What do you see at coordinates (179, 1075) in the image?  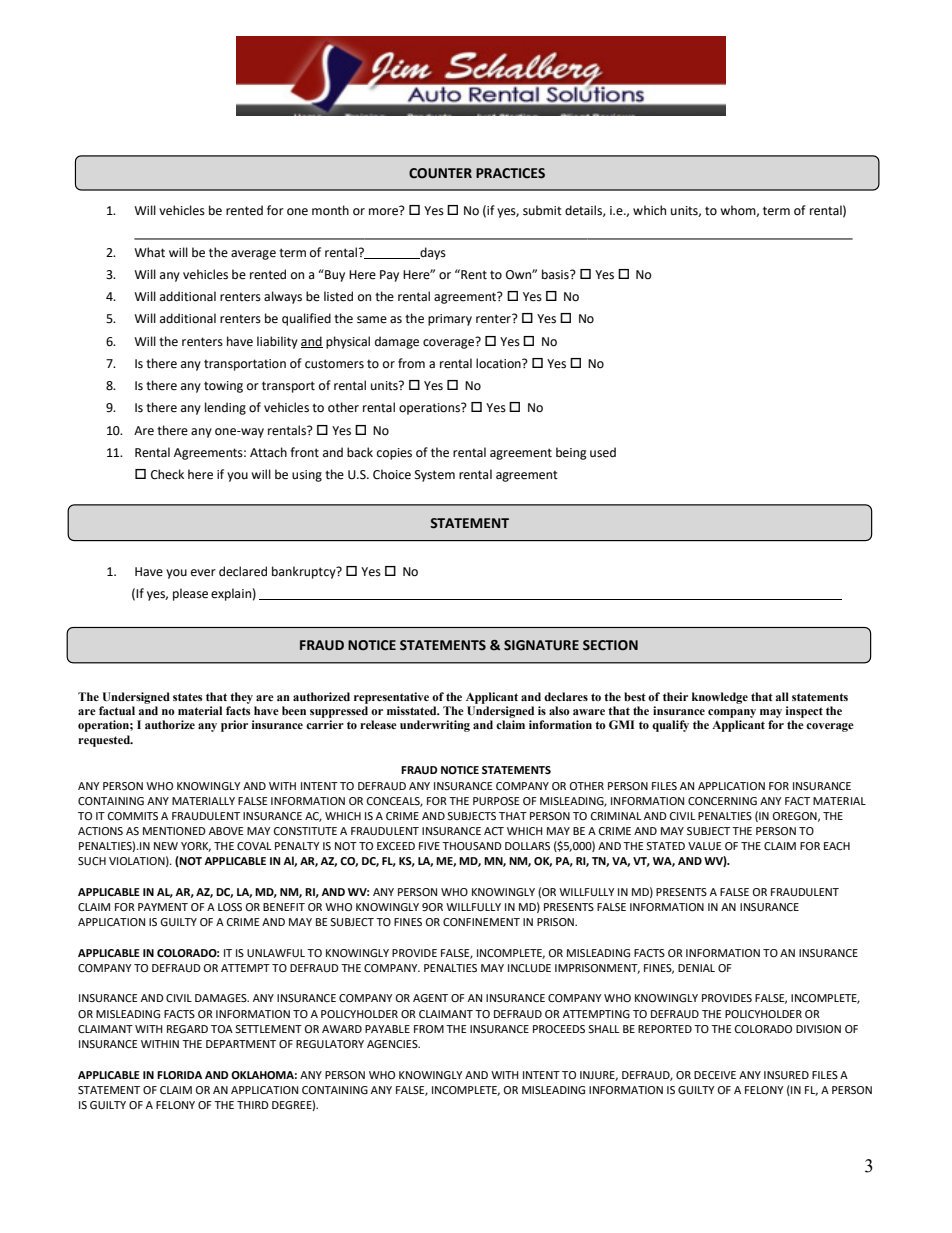 I see `FLORIDA` at bounding box center [179, 1075].
